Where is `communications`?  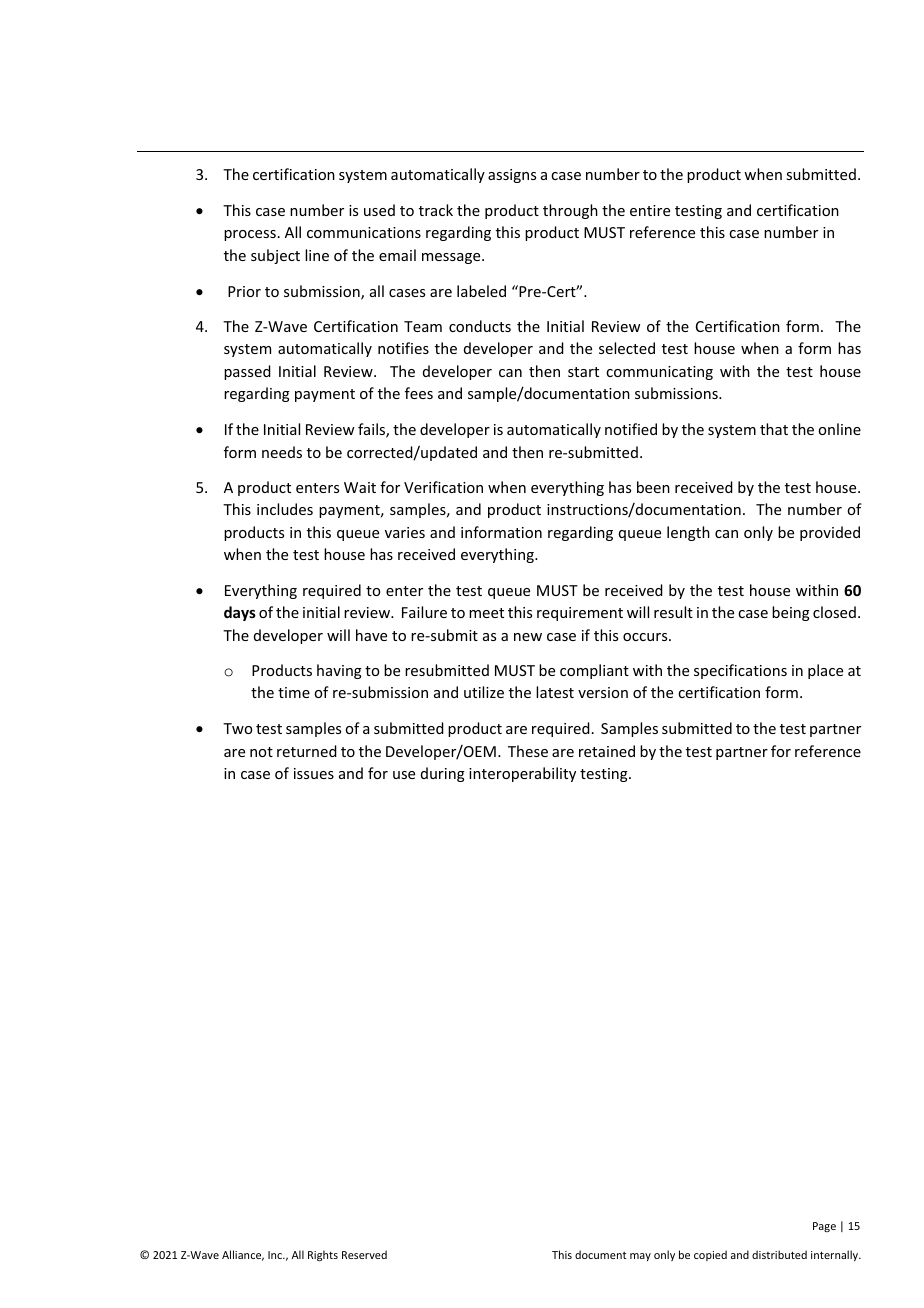
communications is located at coordinates (364, 232).
